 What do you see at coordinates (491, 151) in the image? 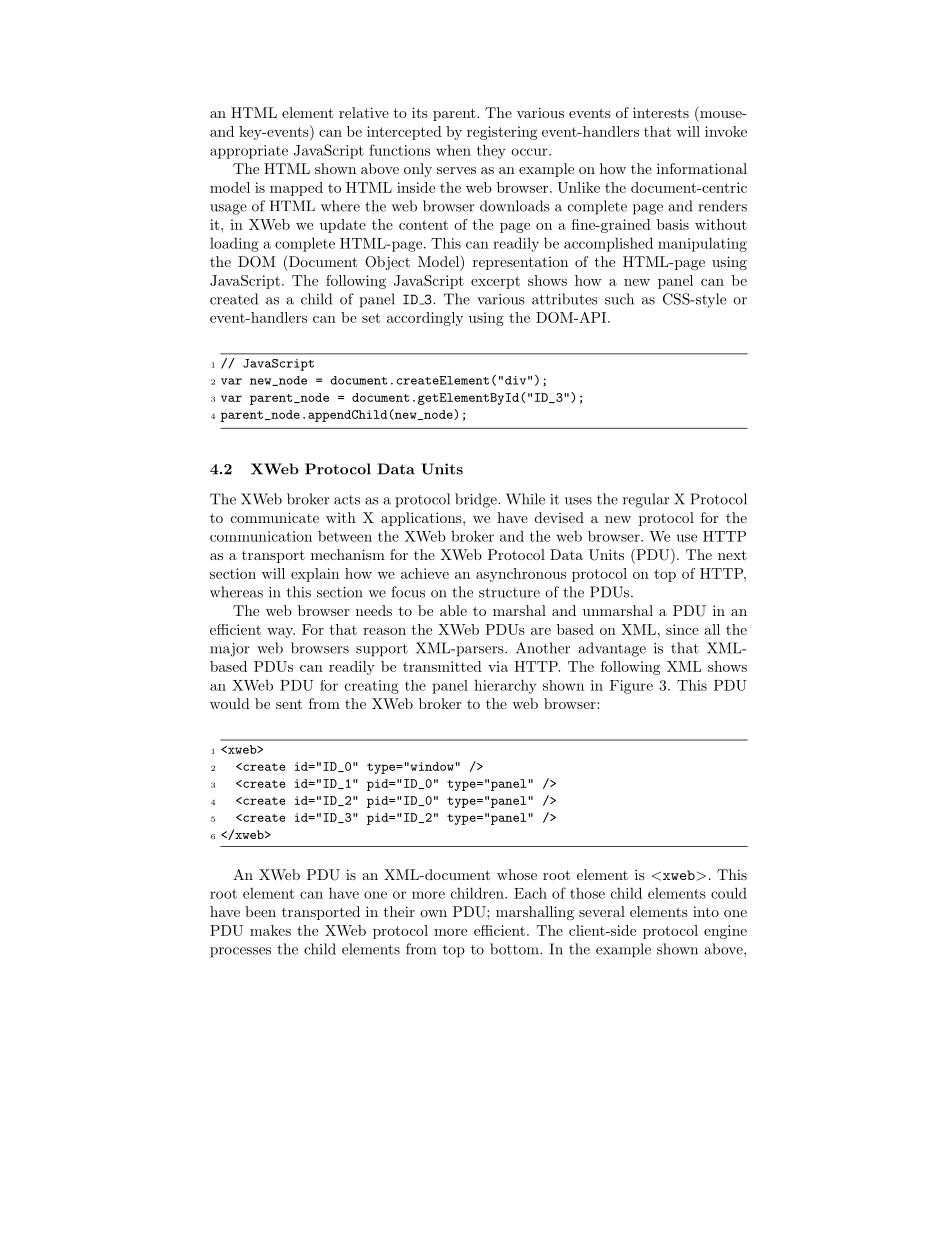
I see `they` at bounding box center [491, 151].
